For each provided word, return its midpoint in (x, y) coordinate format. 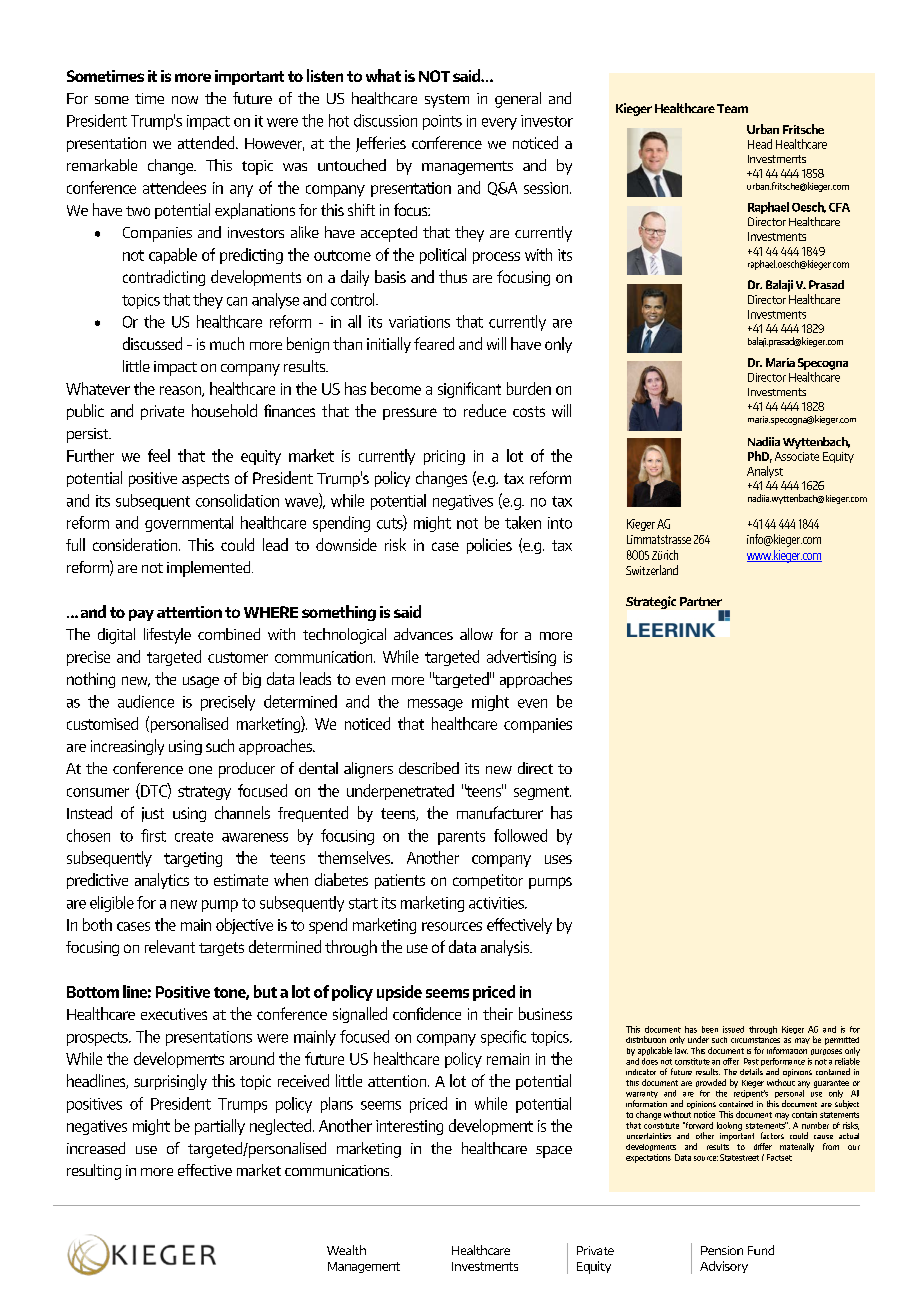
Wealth (346, 1250)
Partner (701, 601)
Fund (761, 1250)
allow (476, 634)
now (185, 100)
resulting (94, 1172)
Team (732, 108)
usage (201, 682)
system (447, 101)
